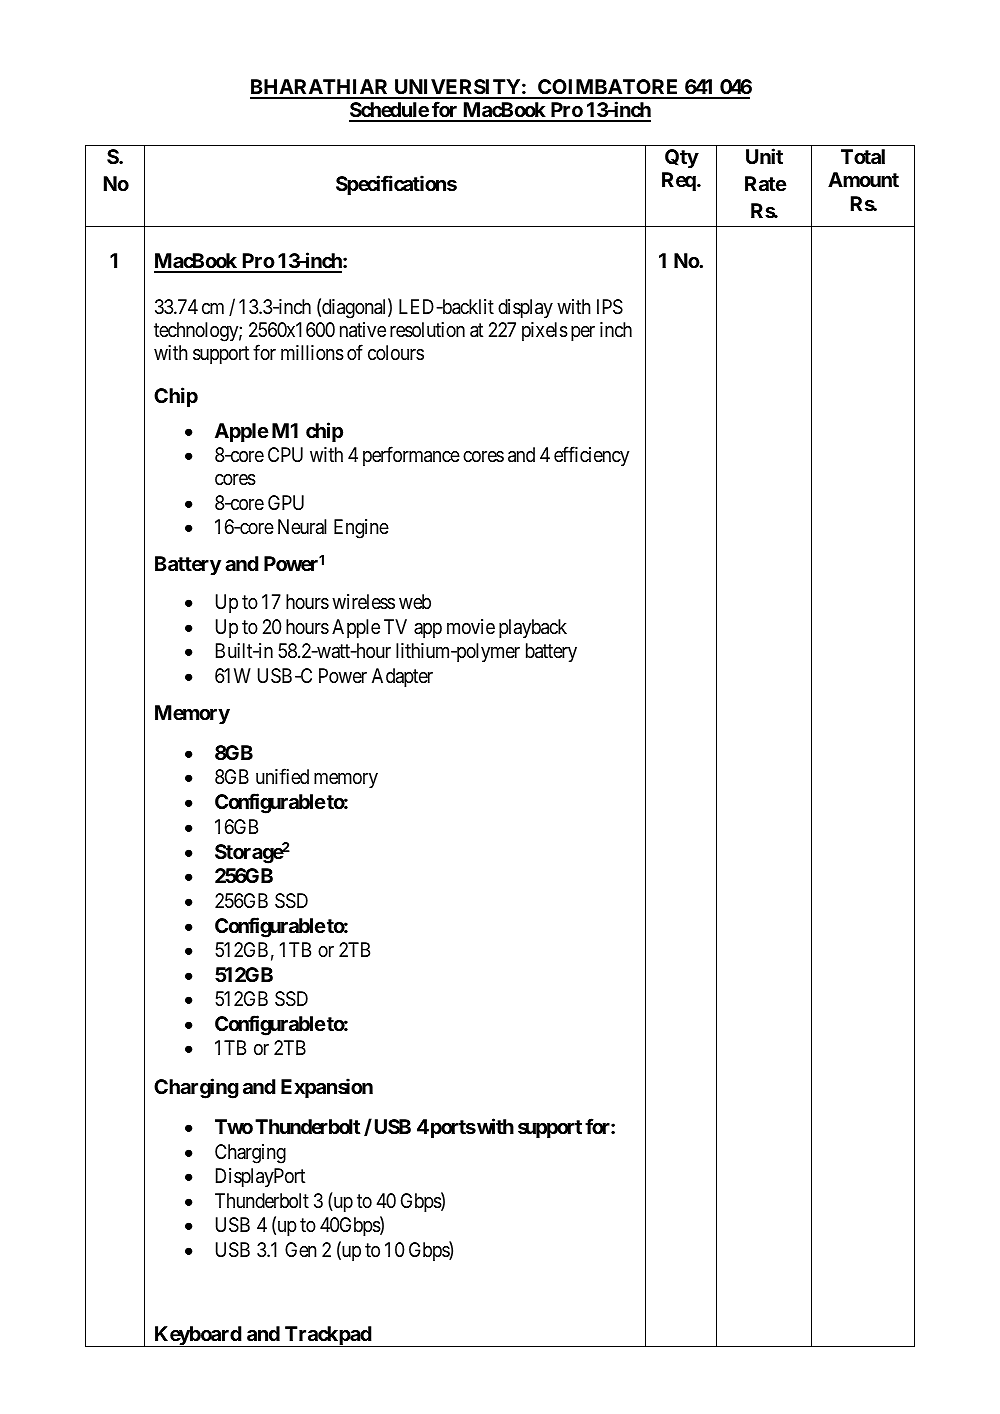 The height and width of the screenshot is (1414, 1000). Describe the element at coordinates (764, 156) in the screenshot. I see `Unit` at that location.
